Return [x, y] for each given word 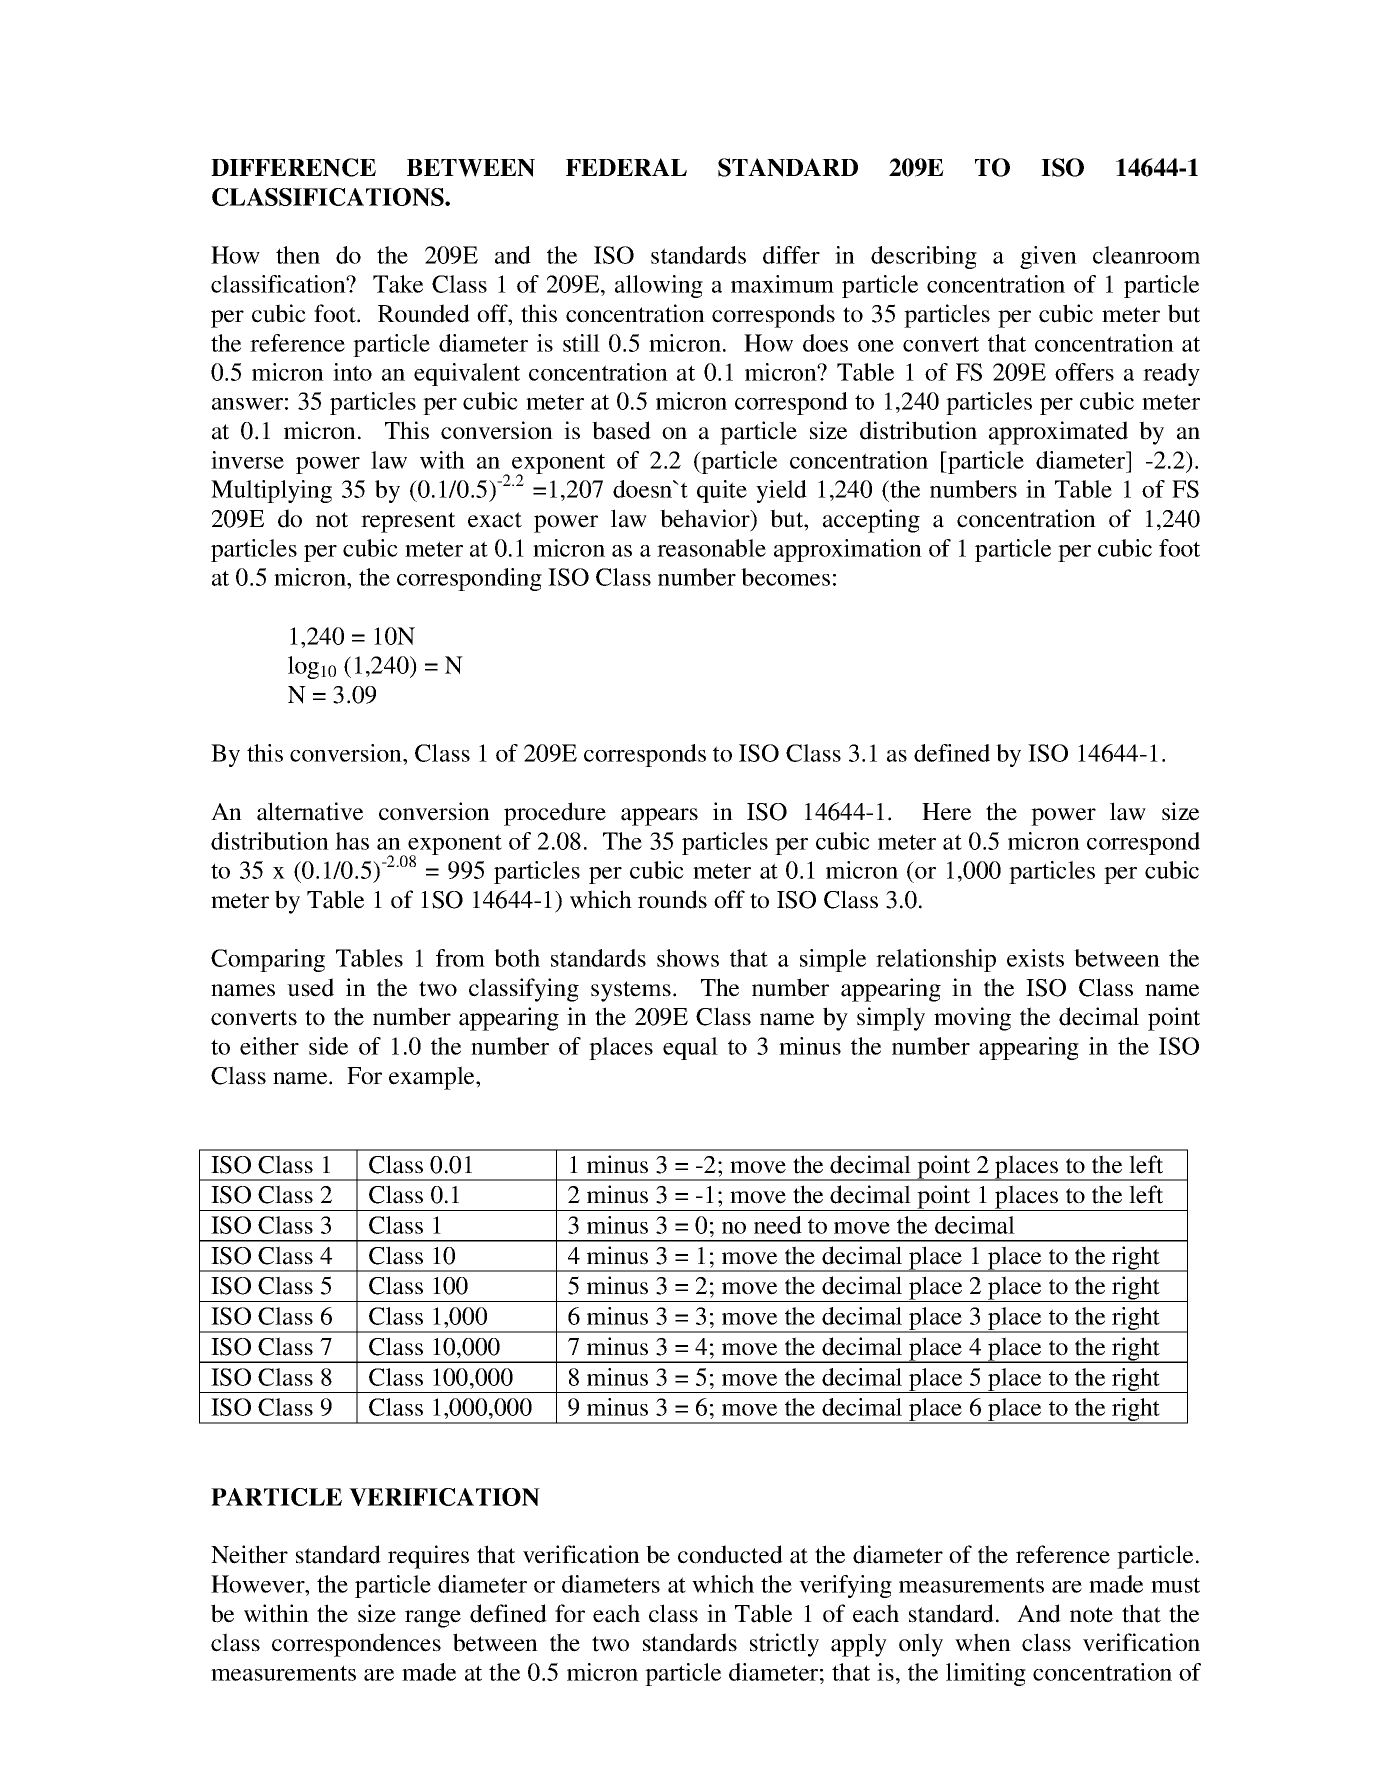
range [433, 1619]
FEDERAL [626, 167]
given [1048, 257]
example [433, 1078]
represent [408, 522]
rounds [672, 899]
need [778, 1225]
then [298, 255]
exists [1035, 958]
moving [972, 1019]
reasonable [711, 548]
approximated [1058, 433]
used [310, 987]
